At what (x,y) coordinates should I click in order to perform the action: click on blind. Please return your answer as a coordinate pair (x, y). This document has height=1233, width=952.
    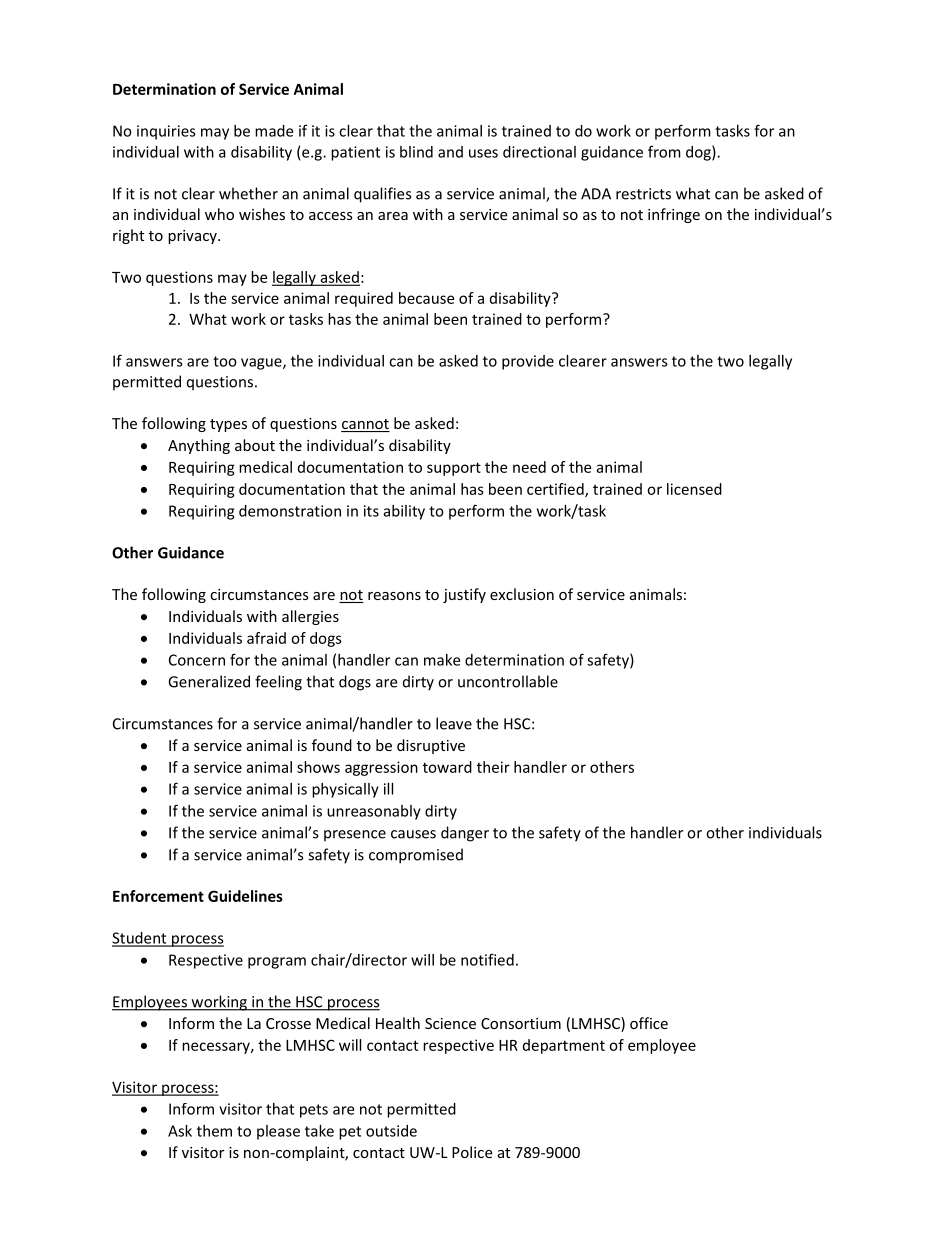
    Looking at the image, I should click on (416, 152).
